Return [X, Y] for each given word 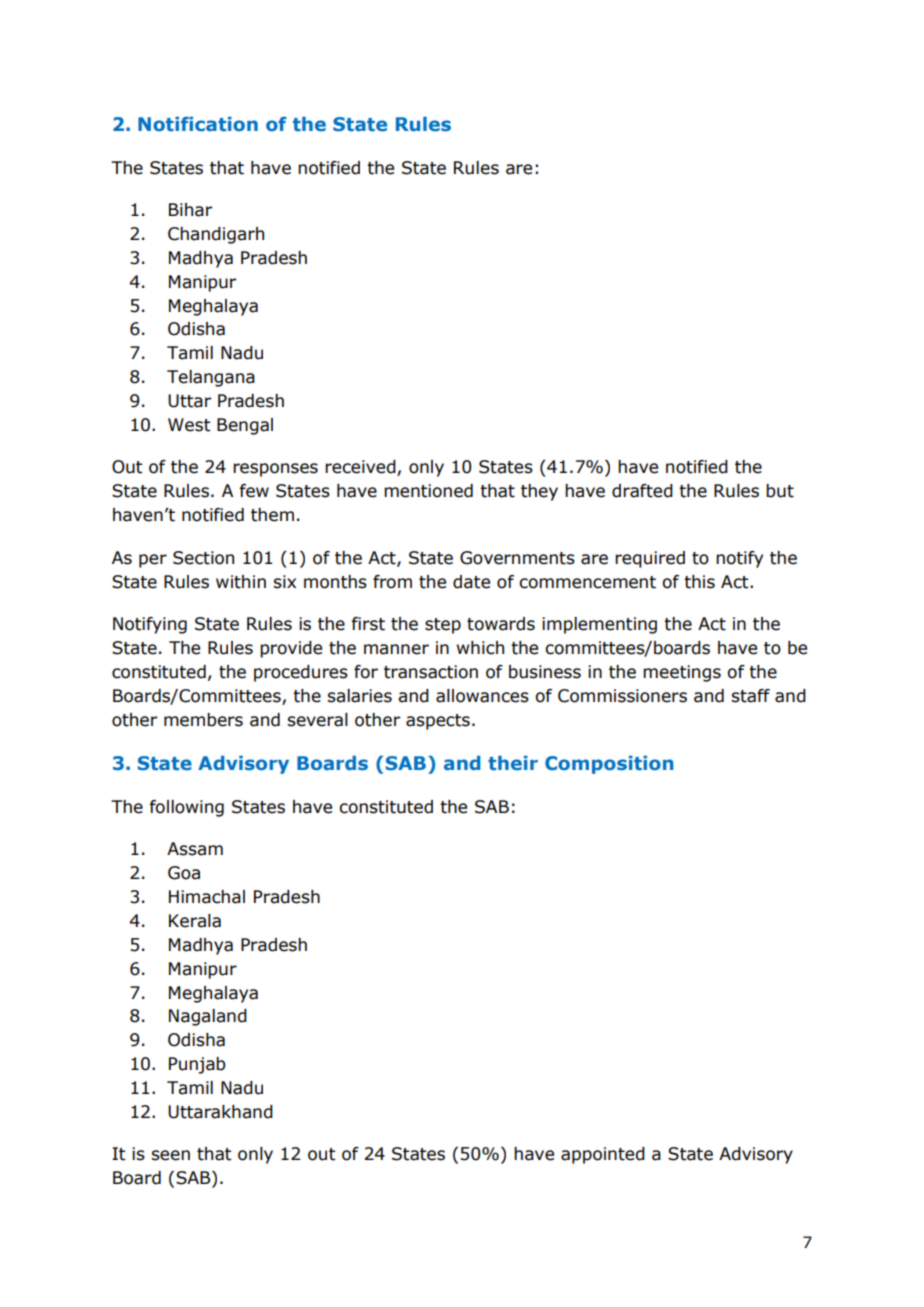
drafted [642, 491]
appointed [603, 1155]
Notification [198, 124]
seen [170, 1155]
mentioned [428, 491]
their [513, 763]
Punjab [197, 1065]
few [254, 491]
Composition [609, 765]
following [186, 808]
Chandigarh [216, 235]
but [780, 491]
